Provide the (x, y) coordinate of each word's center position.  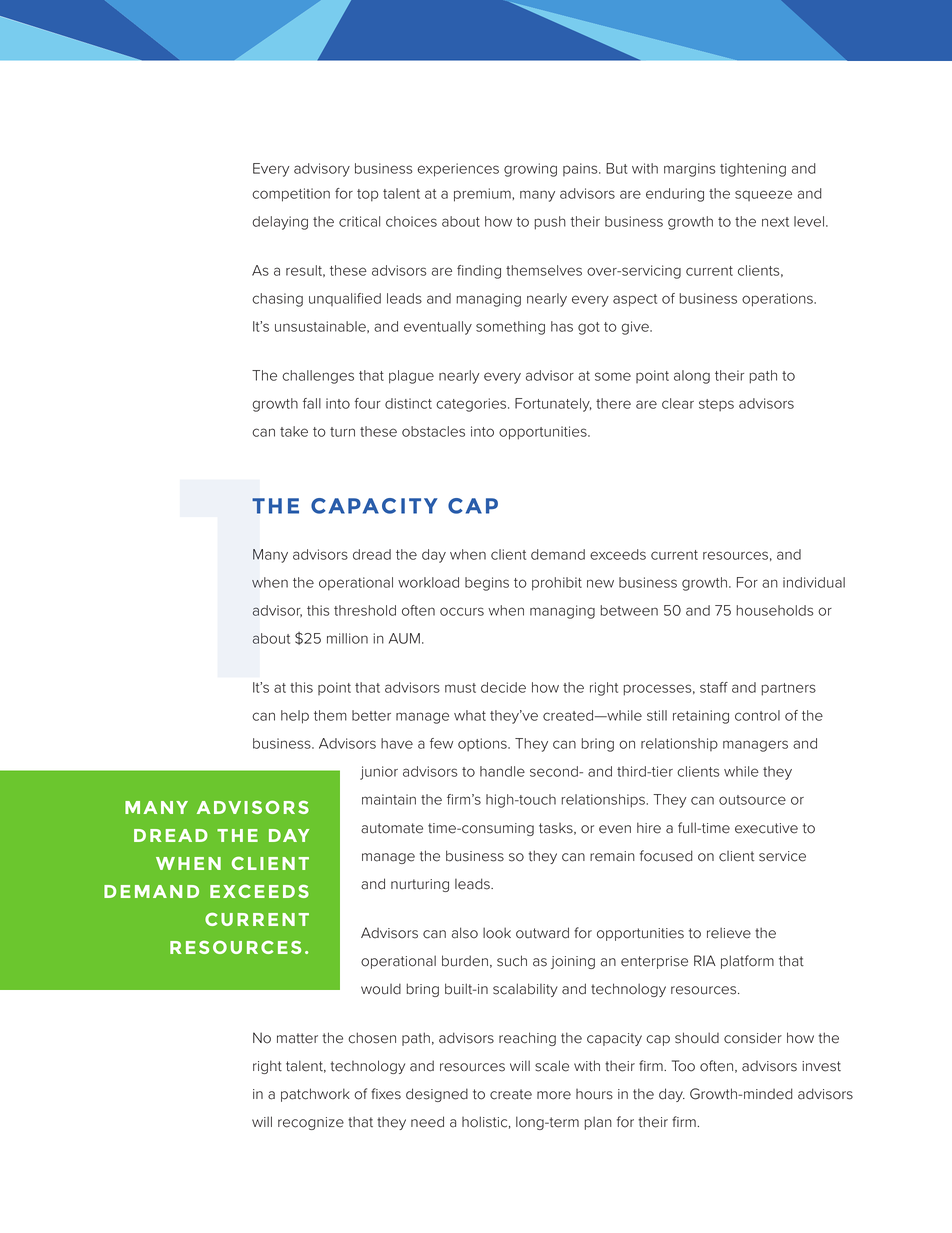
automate (392, 828)
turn (342, 432)
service (782, 856)
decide (503, 687)
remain (612, 856)
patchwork (315, 1095)
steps (716, 405)
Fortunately (553, 405)
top (368, 195)
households (775, 610)
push (550, 223)
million (347, 638)
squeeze (763, 195)
